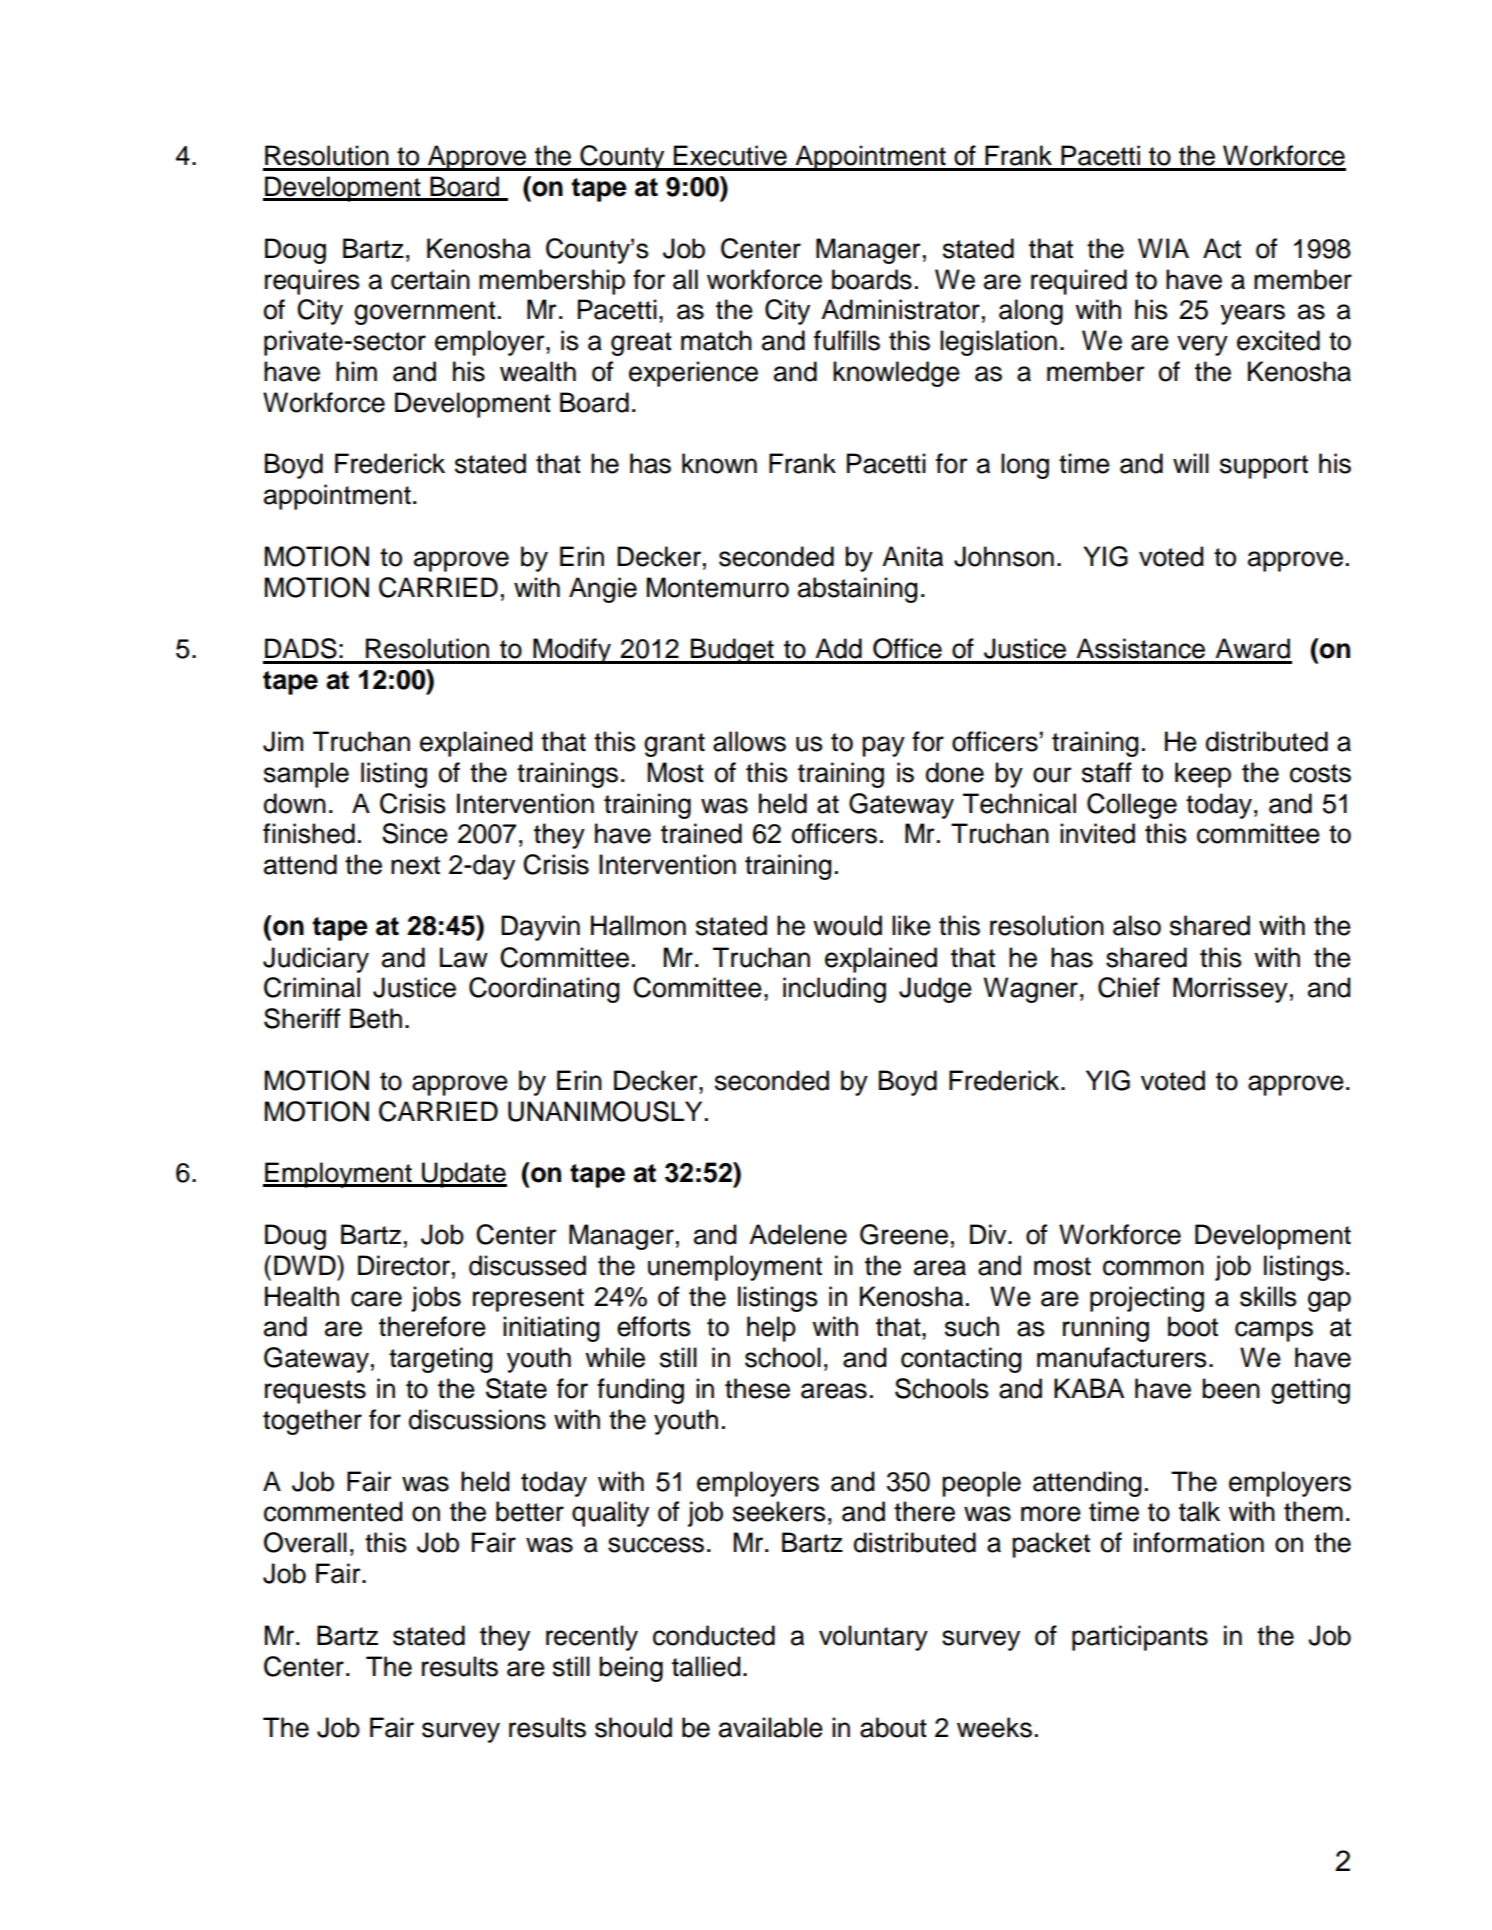 This screenshot has width=1492, height=1930. I want to click on fulfills, so click(847, 340).
